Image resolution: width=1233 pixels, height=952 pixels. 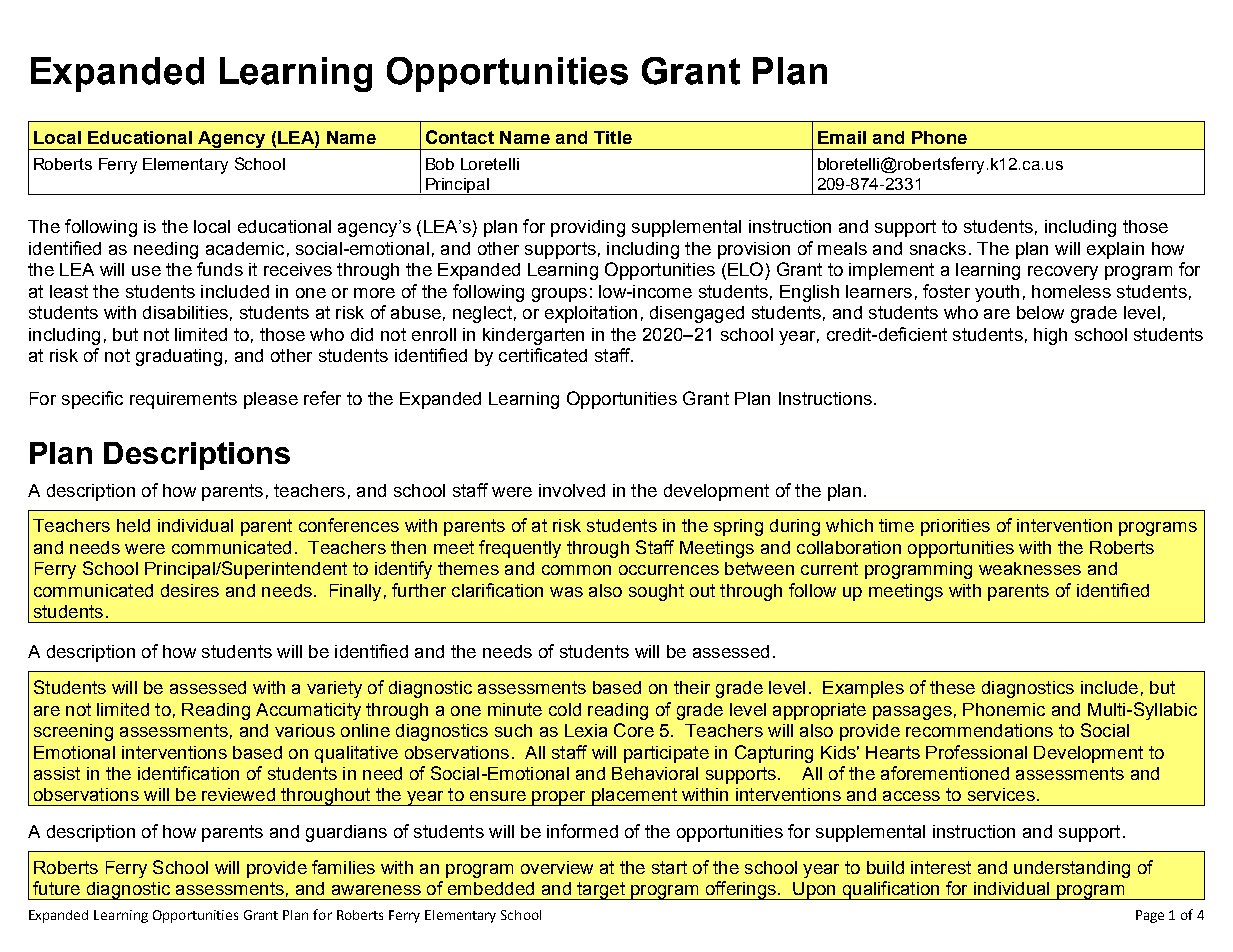 What do you see at coordinates (613, 137) in the document?
I see `Title` at bounding box center [613, 137].
